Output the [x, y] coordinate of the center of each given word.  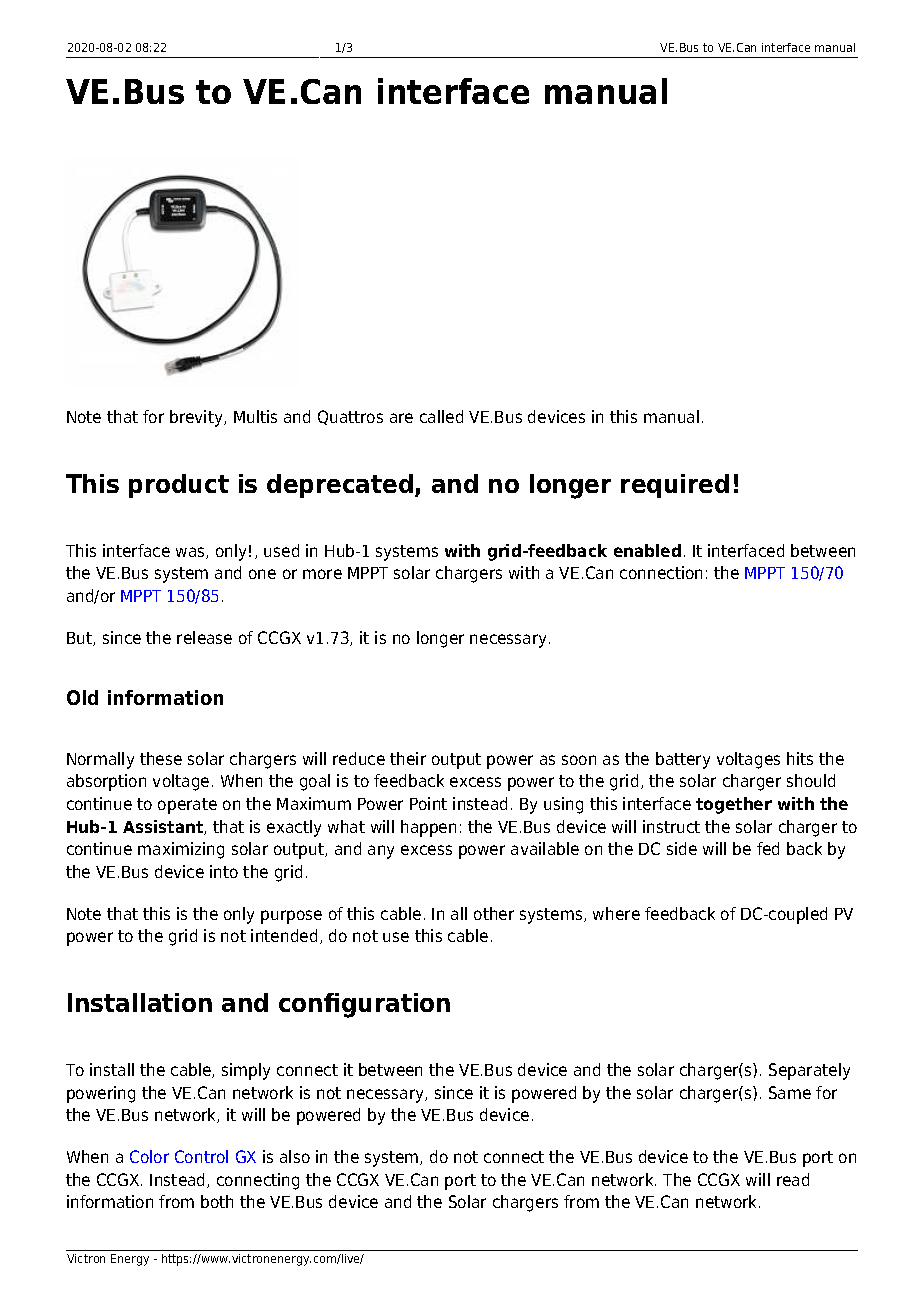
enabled [647, 550]
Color [149, 1156]
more [322, 574]
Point [428, 803]
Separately [809, 1071]
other [494, 913]
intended [284, 935]
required [675, 486]
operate [187, 806]
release [204, 637]
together [734, 805]
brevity [197, 418]
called [441, 416]
